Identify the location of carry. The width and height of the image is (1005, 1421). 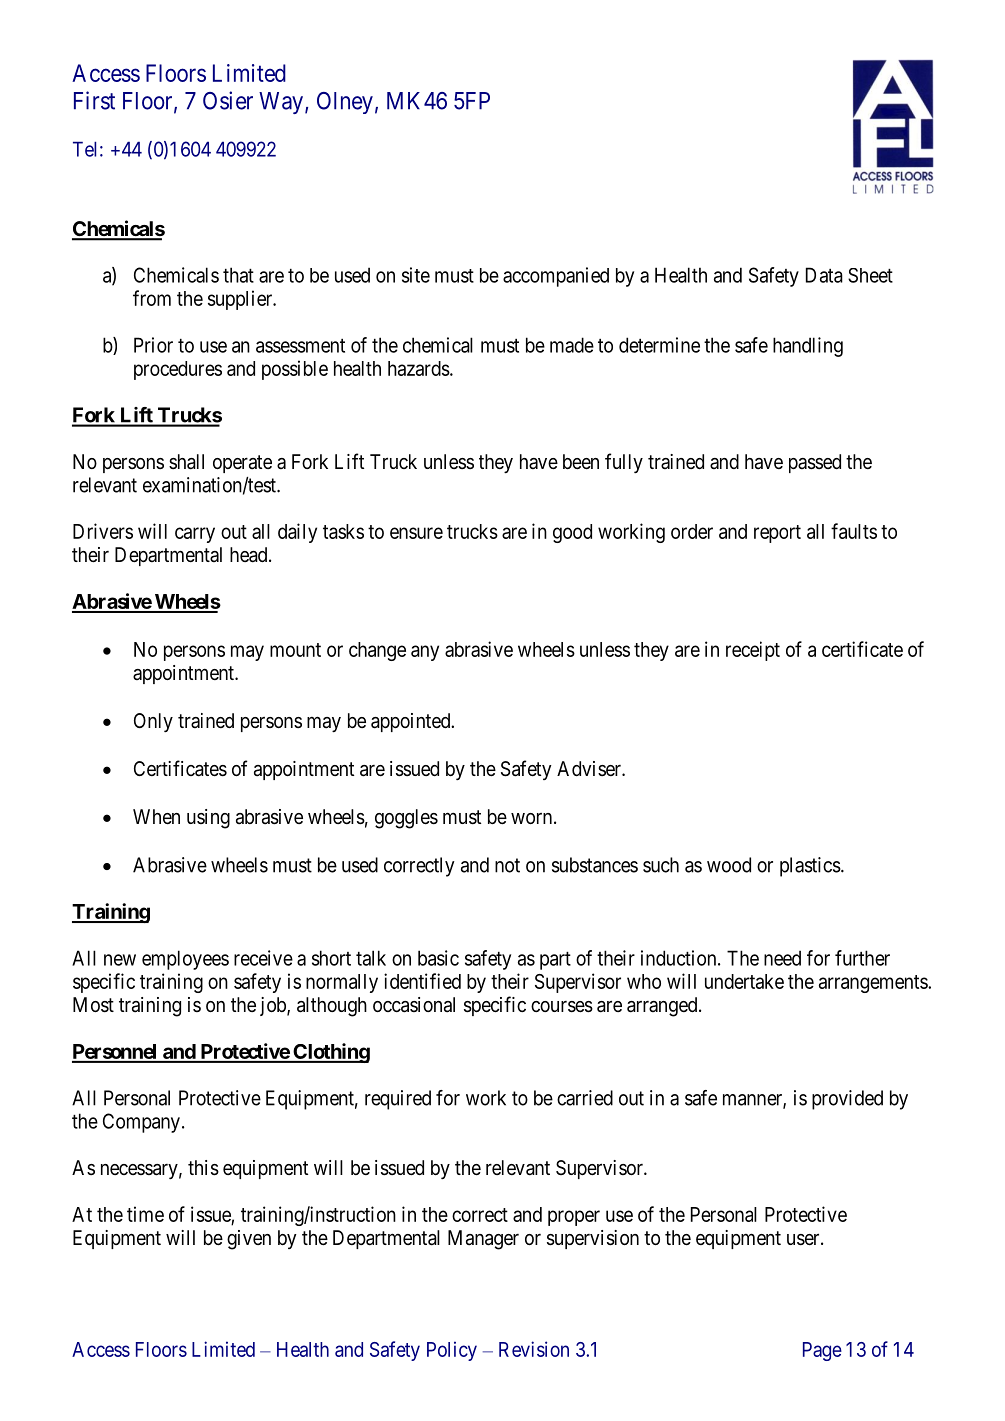
(195, 535).
